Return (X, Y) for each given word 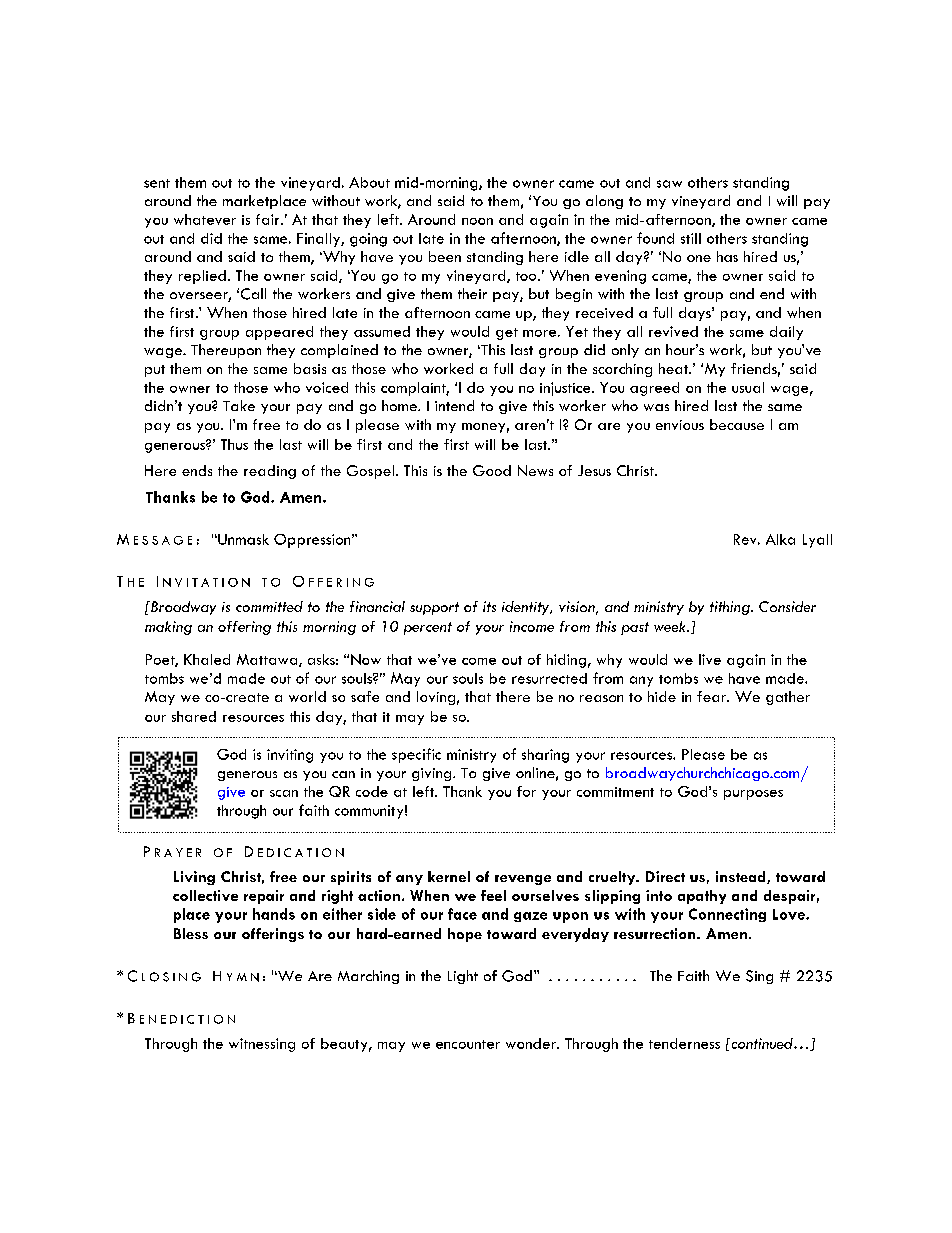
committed (269, 606)
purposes (753, 795)
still (691, 238)
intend (454, 405)
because (737, 424)
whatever (205, 219)
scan (284, 793)
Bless (191, 933)
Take (239, 405)
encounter (468, 1044)
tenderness (684, 1043)
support (434, 608)
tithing (731, 608)
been (445, 256)
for (526, 791)
